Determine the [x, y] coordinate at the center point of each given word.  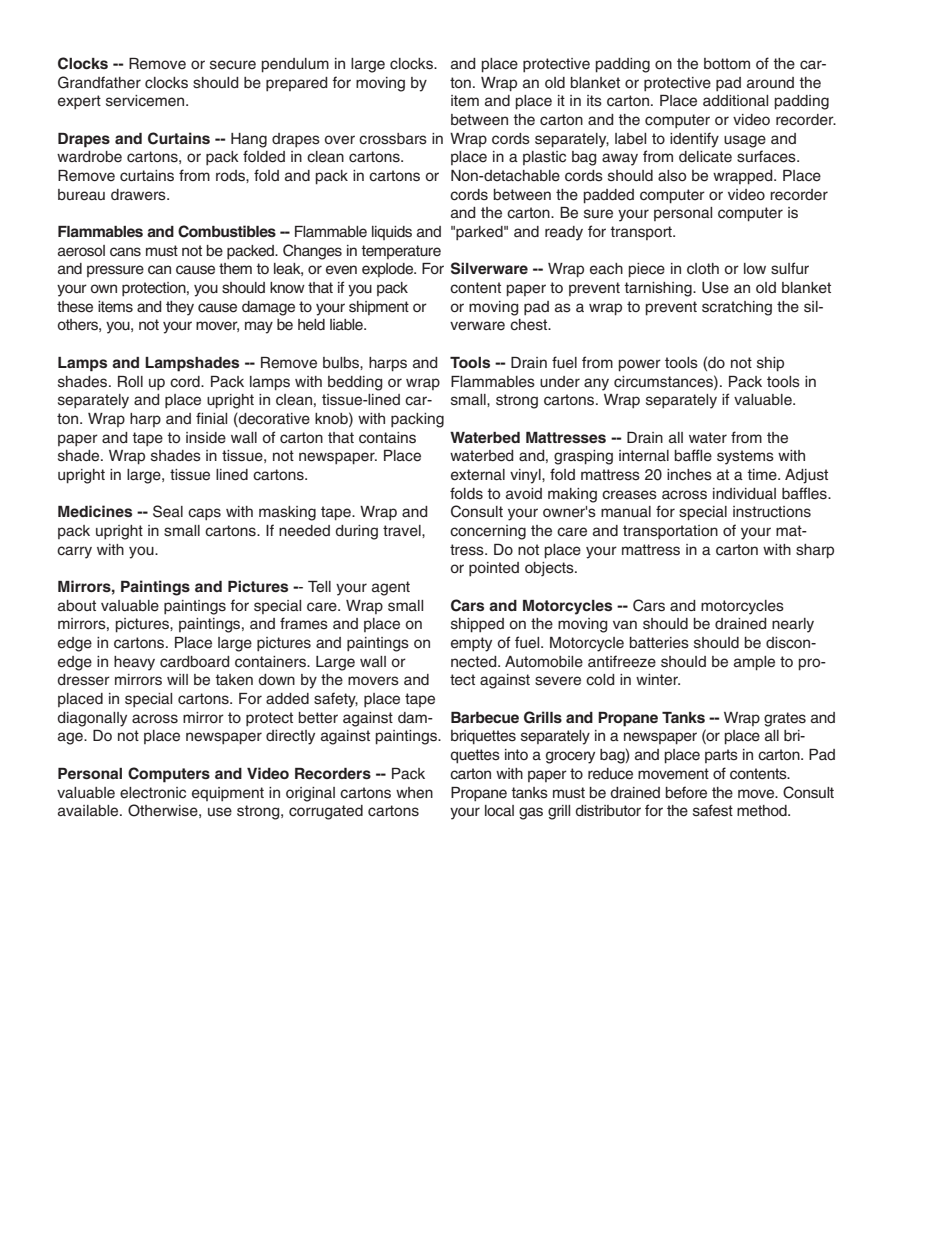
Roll [130, 381]
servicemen [145, 101]
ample [754, 663]
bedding [355, 383]
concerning [488, 532]
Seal [168, 511]
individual [744, 493]
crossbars [393, 139]
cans [125, 252]
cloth [703, 269]
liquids [392, 233]
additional [735, 100]
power [640, 365]
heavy [134, 663]
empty [471, 644]
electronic [153, 793]
